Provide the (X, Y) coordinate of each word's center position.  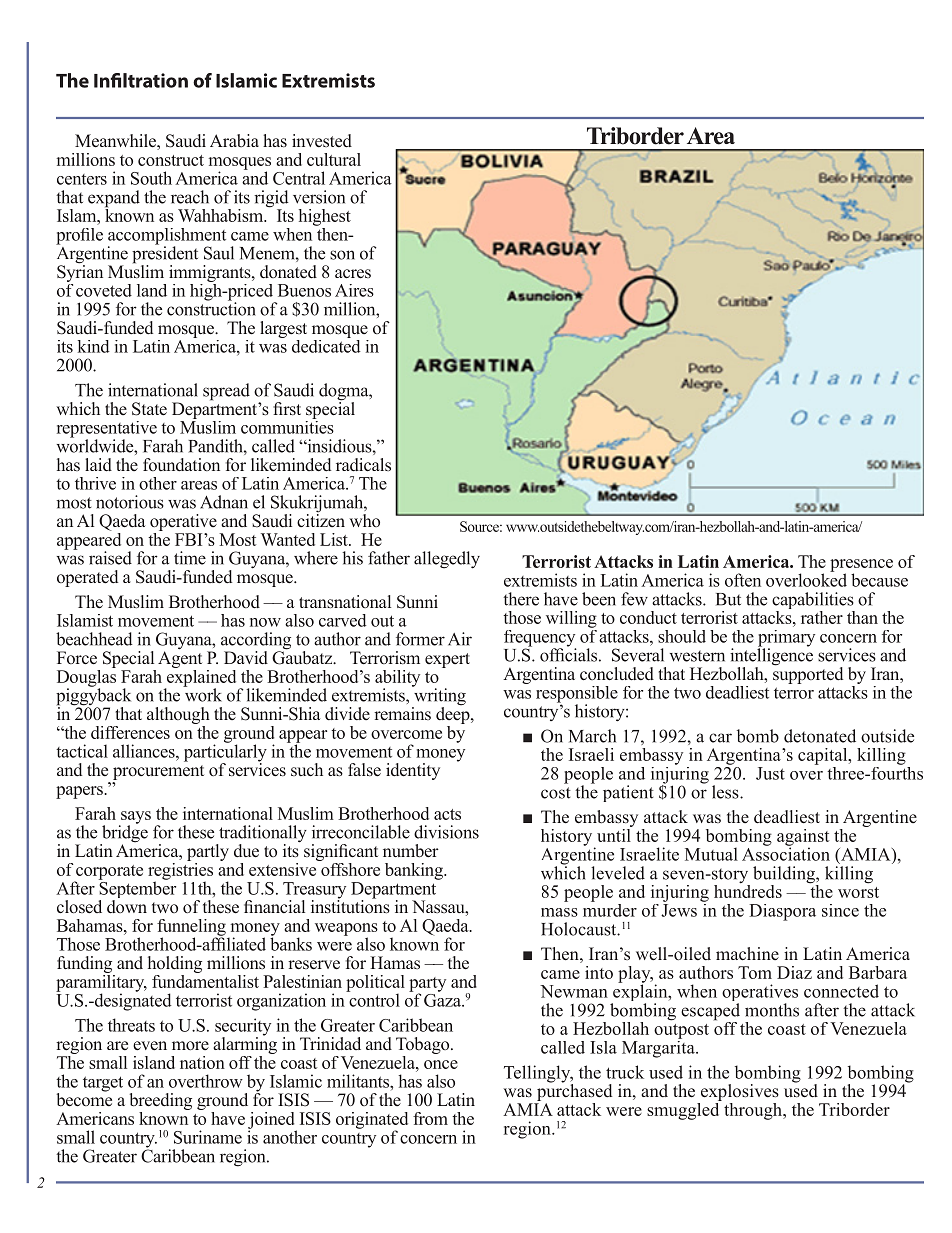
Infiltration (141, 80)
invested (322, 141)
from (430, 1118)
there (521, 599)
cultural (334, 159)
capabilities (813, 602)
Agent (180, 658)
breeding (161, 1103)
